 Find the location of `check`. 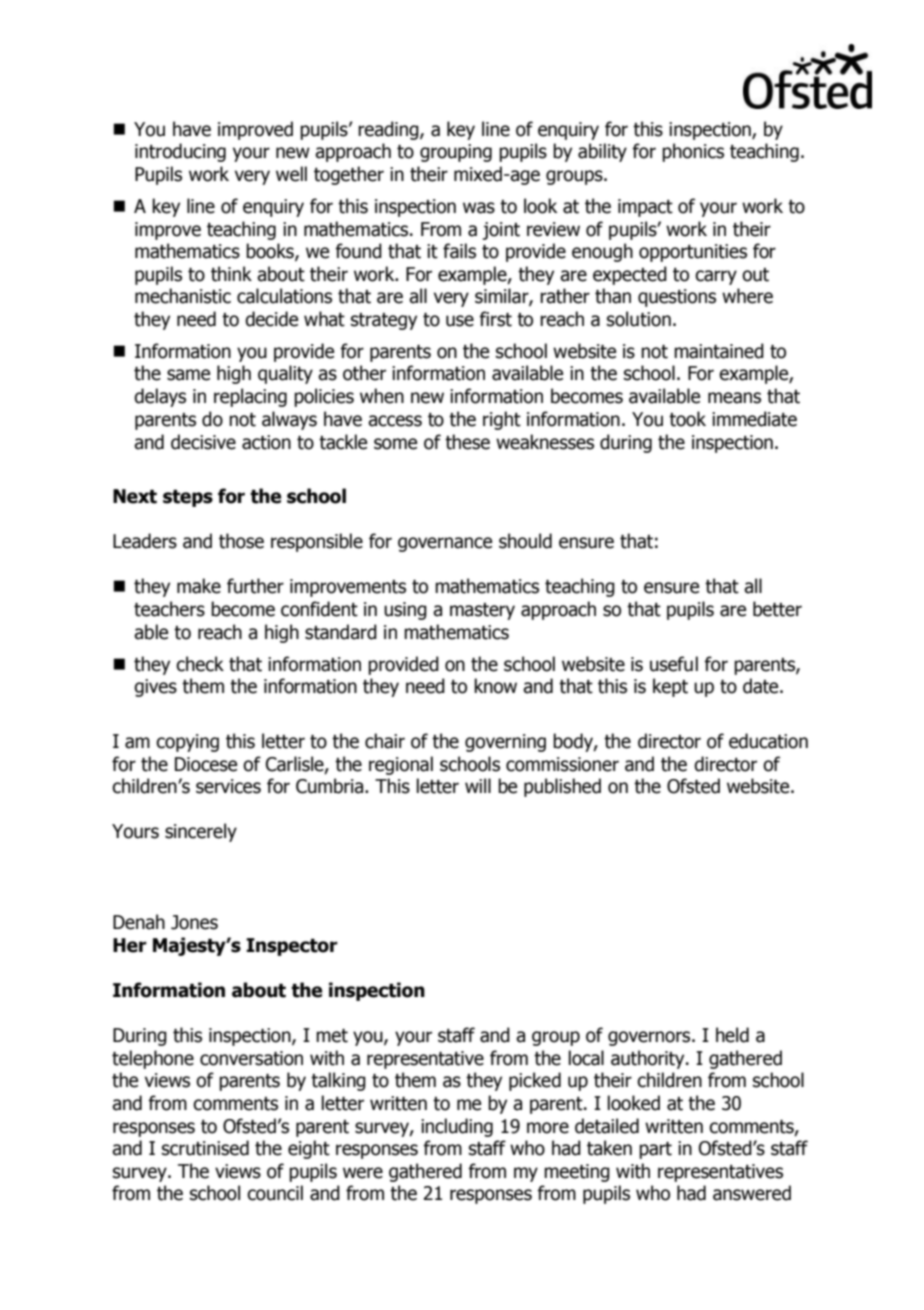

check is located at coordinates (200, 664).
